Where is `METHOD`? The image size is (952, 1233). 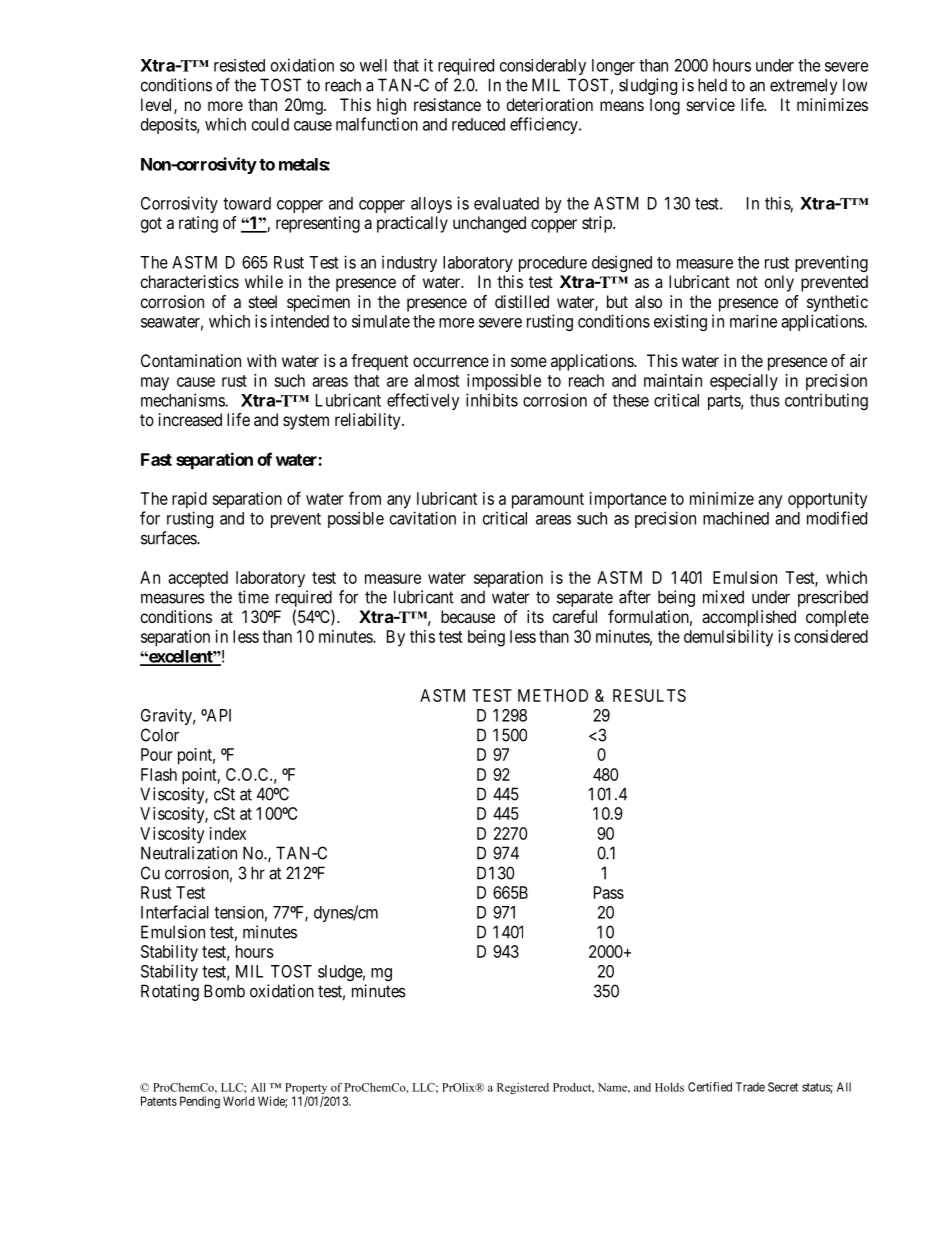 METHOD is located at coordinates (553, 695).
